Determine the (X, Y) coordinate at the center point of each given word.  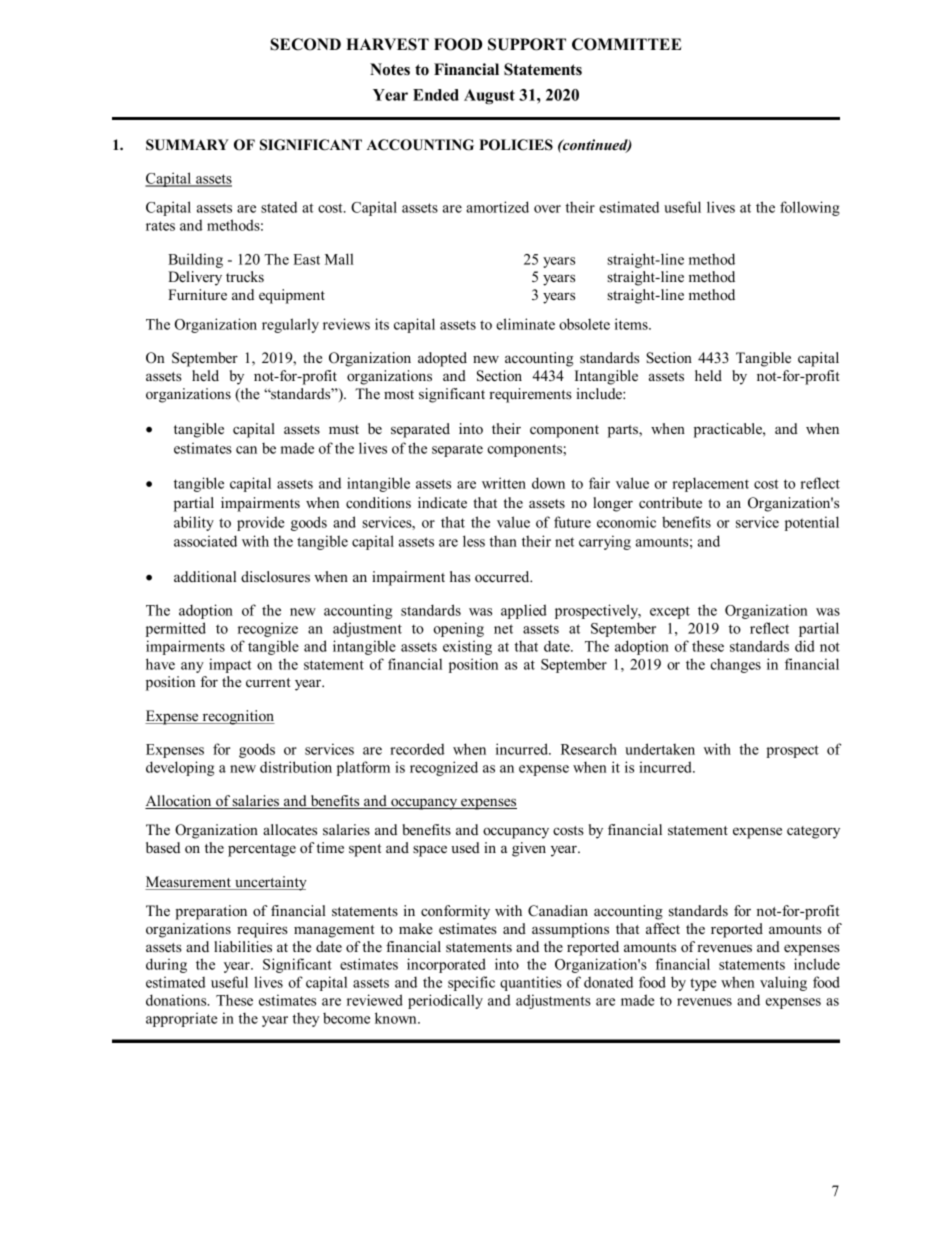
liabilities (243, 946)
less (474, 541)
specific (471, 983)
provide (261, 523)
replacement (710, 484)
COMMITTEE (626, 44)
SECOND (305, 44)
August (489, 96)
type (703, 984)
